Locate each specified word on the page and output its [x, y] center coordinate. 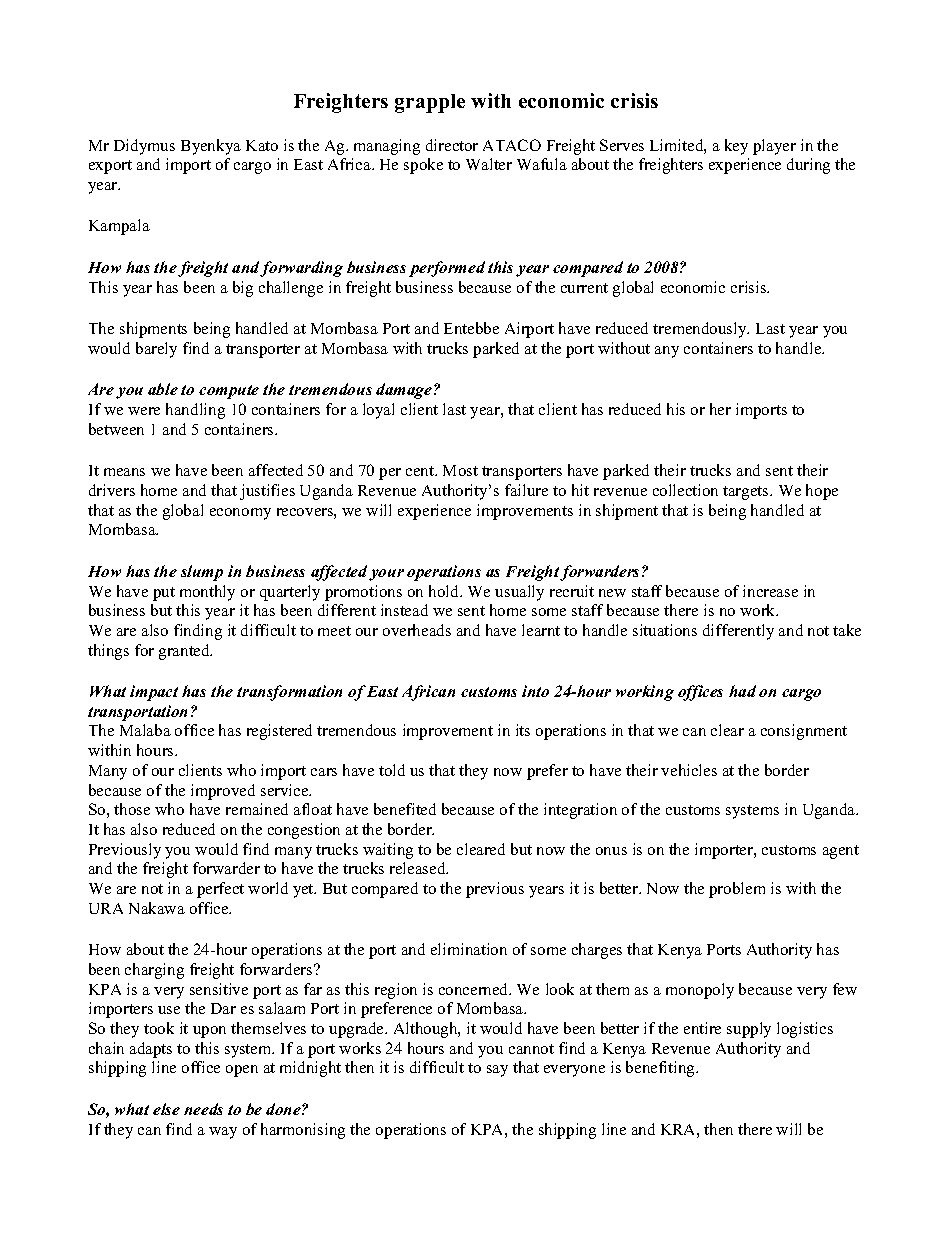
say [497, 1071]
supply [749, 1030]
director [452, 145]
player [774, 147]
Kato [262, 145]
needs [203, 1109]
